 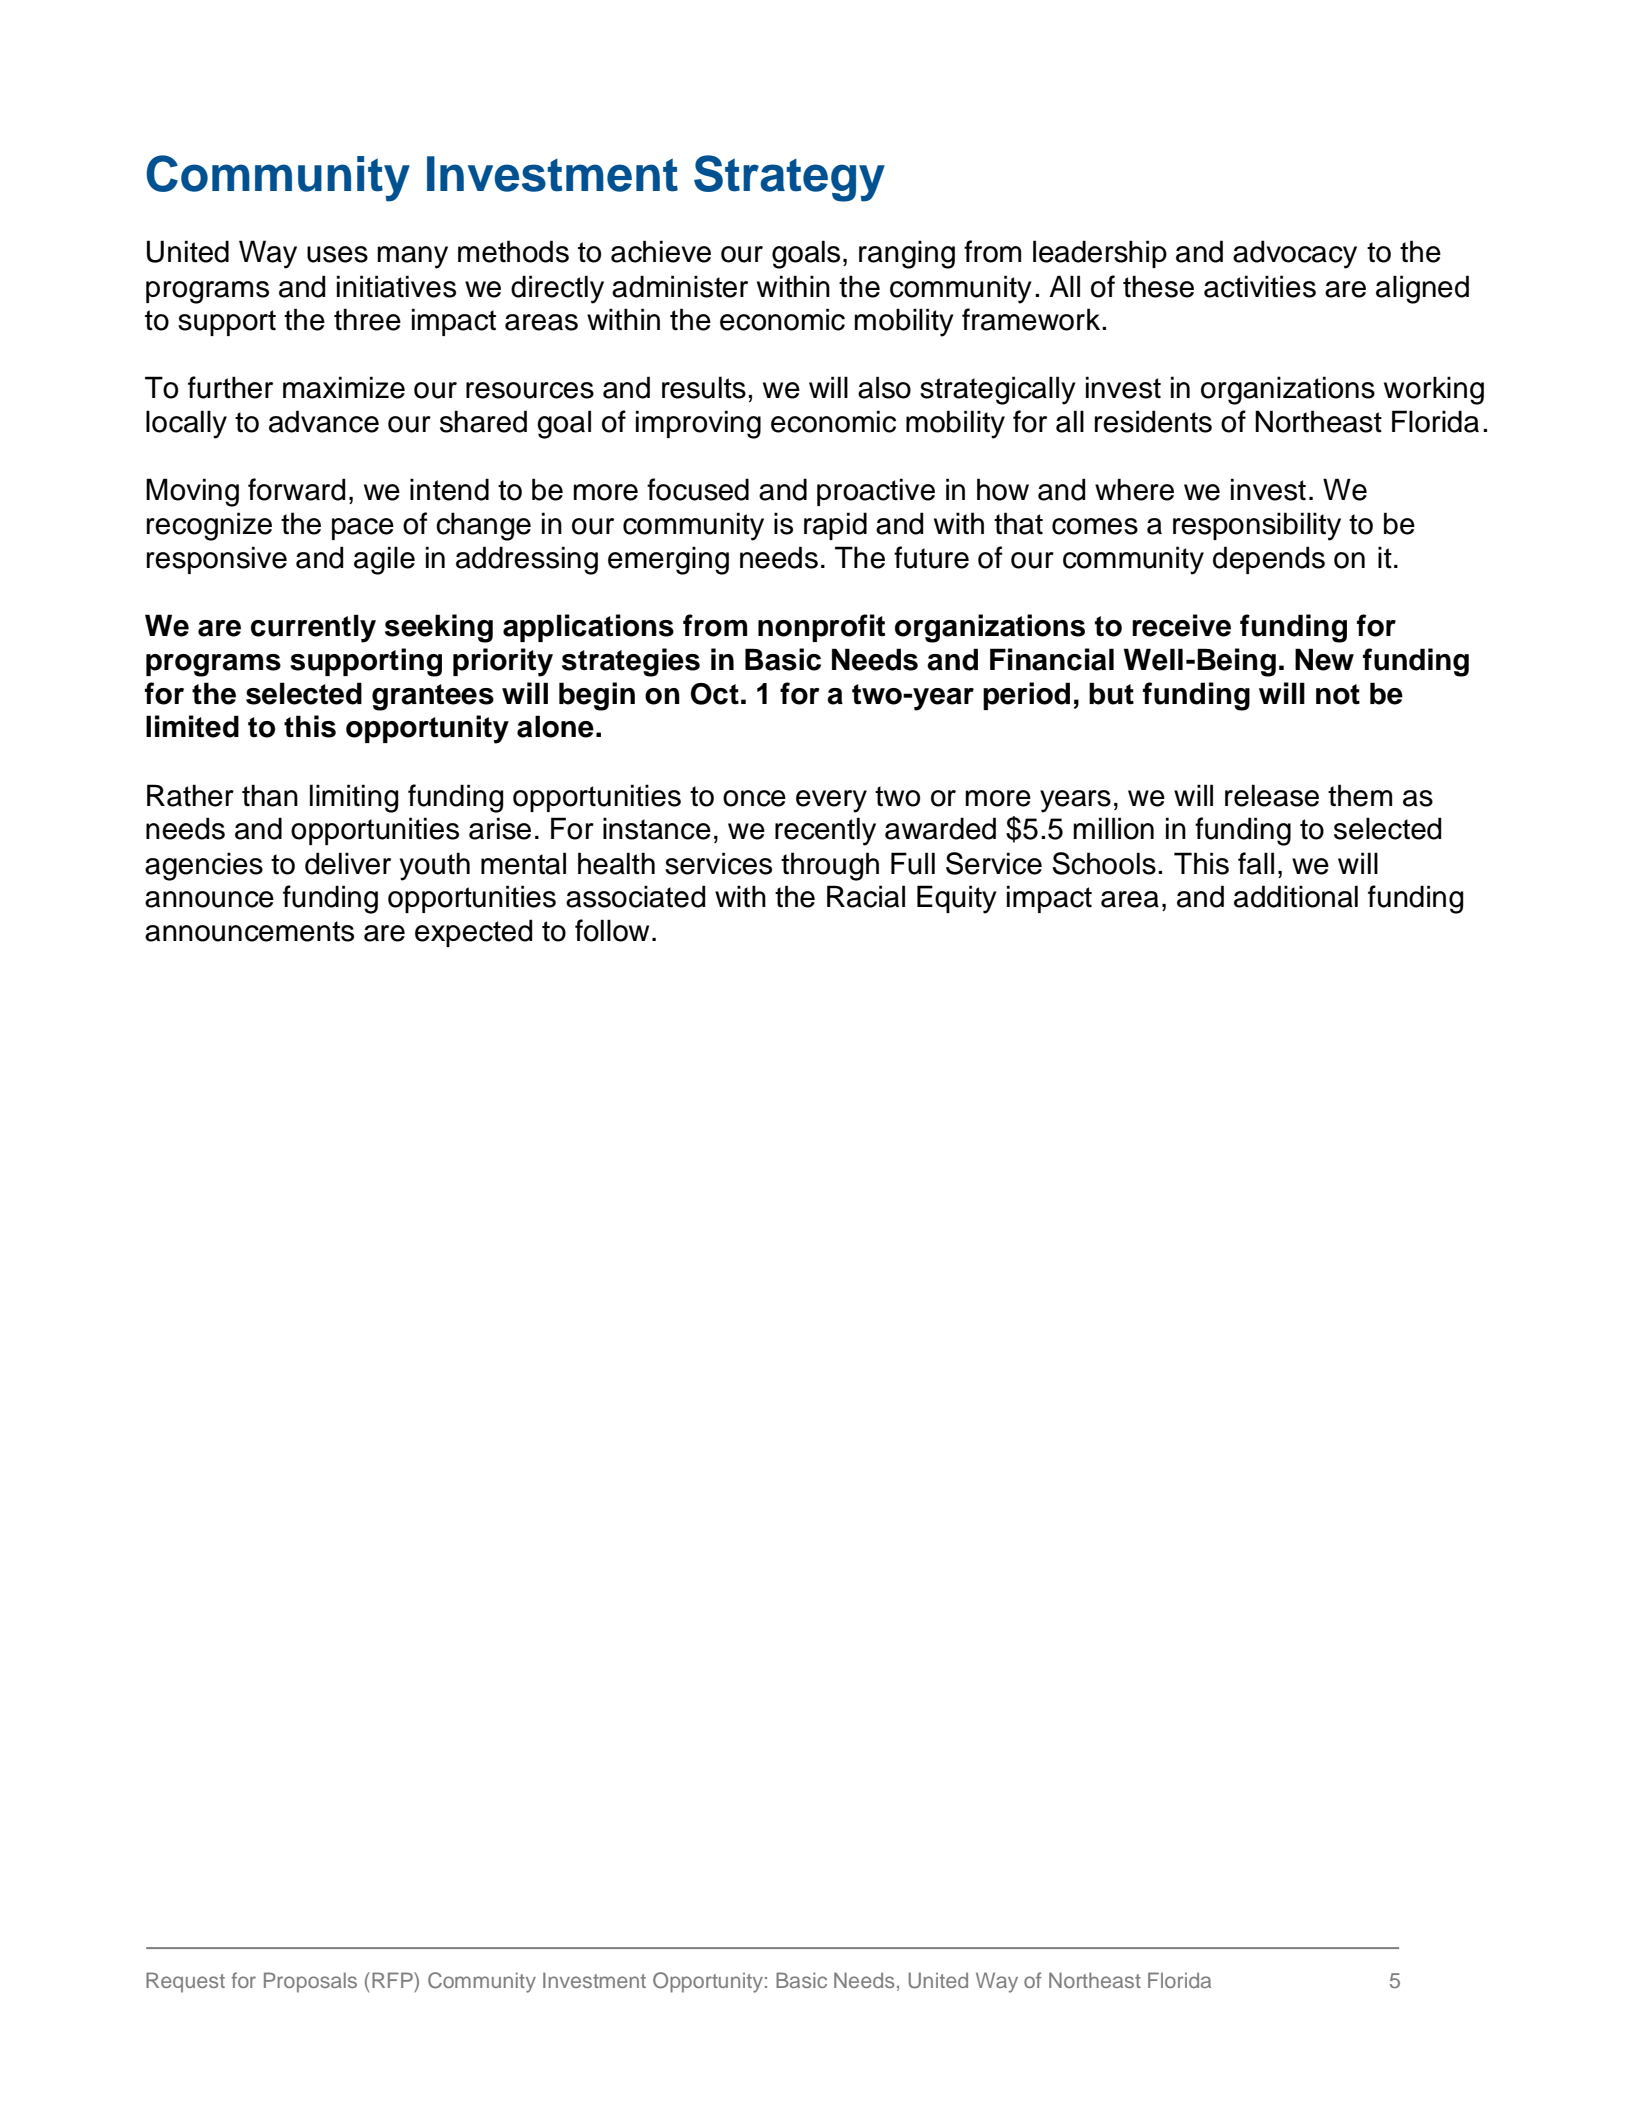 I want to click on nonprofit, so click(x=821, y=628).
